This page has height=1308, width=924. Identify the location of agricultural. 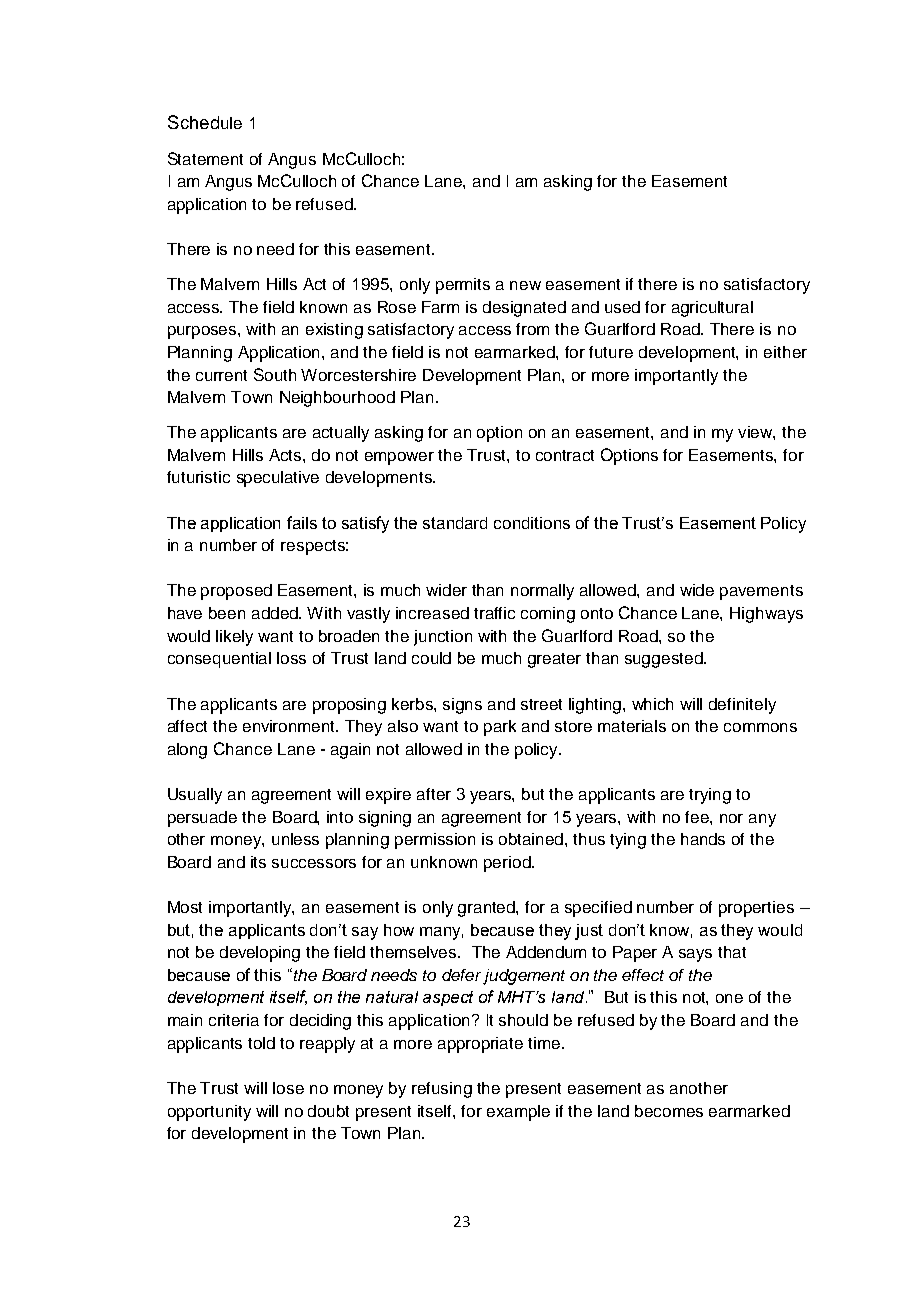
(712, 309).
